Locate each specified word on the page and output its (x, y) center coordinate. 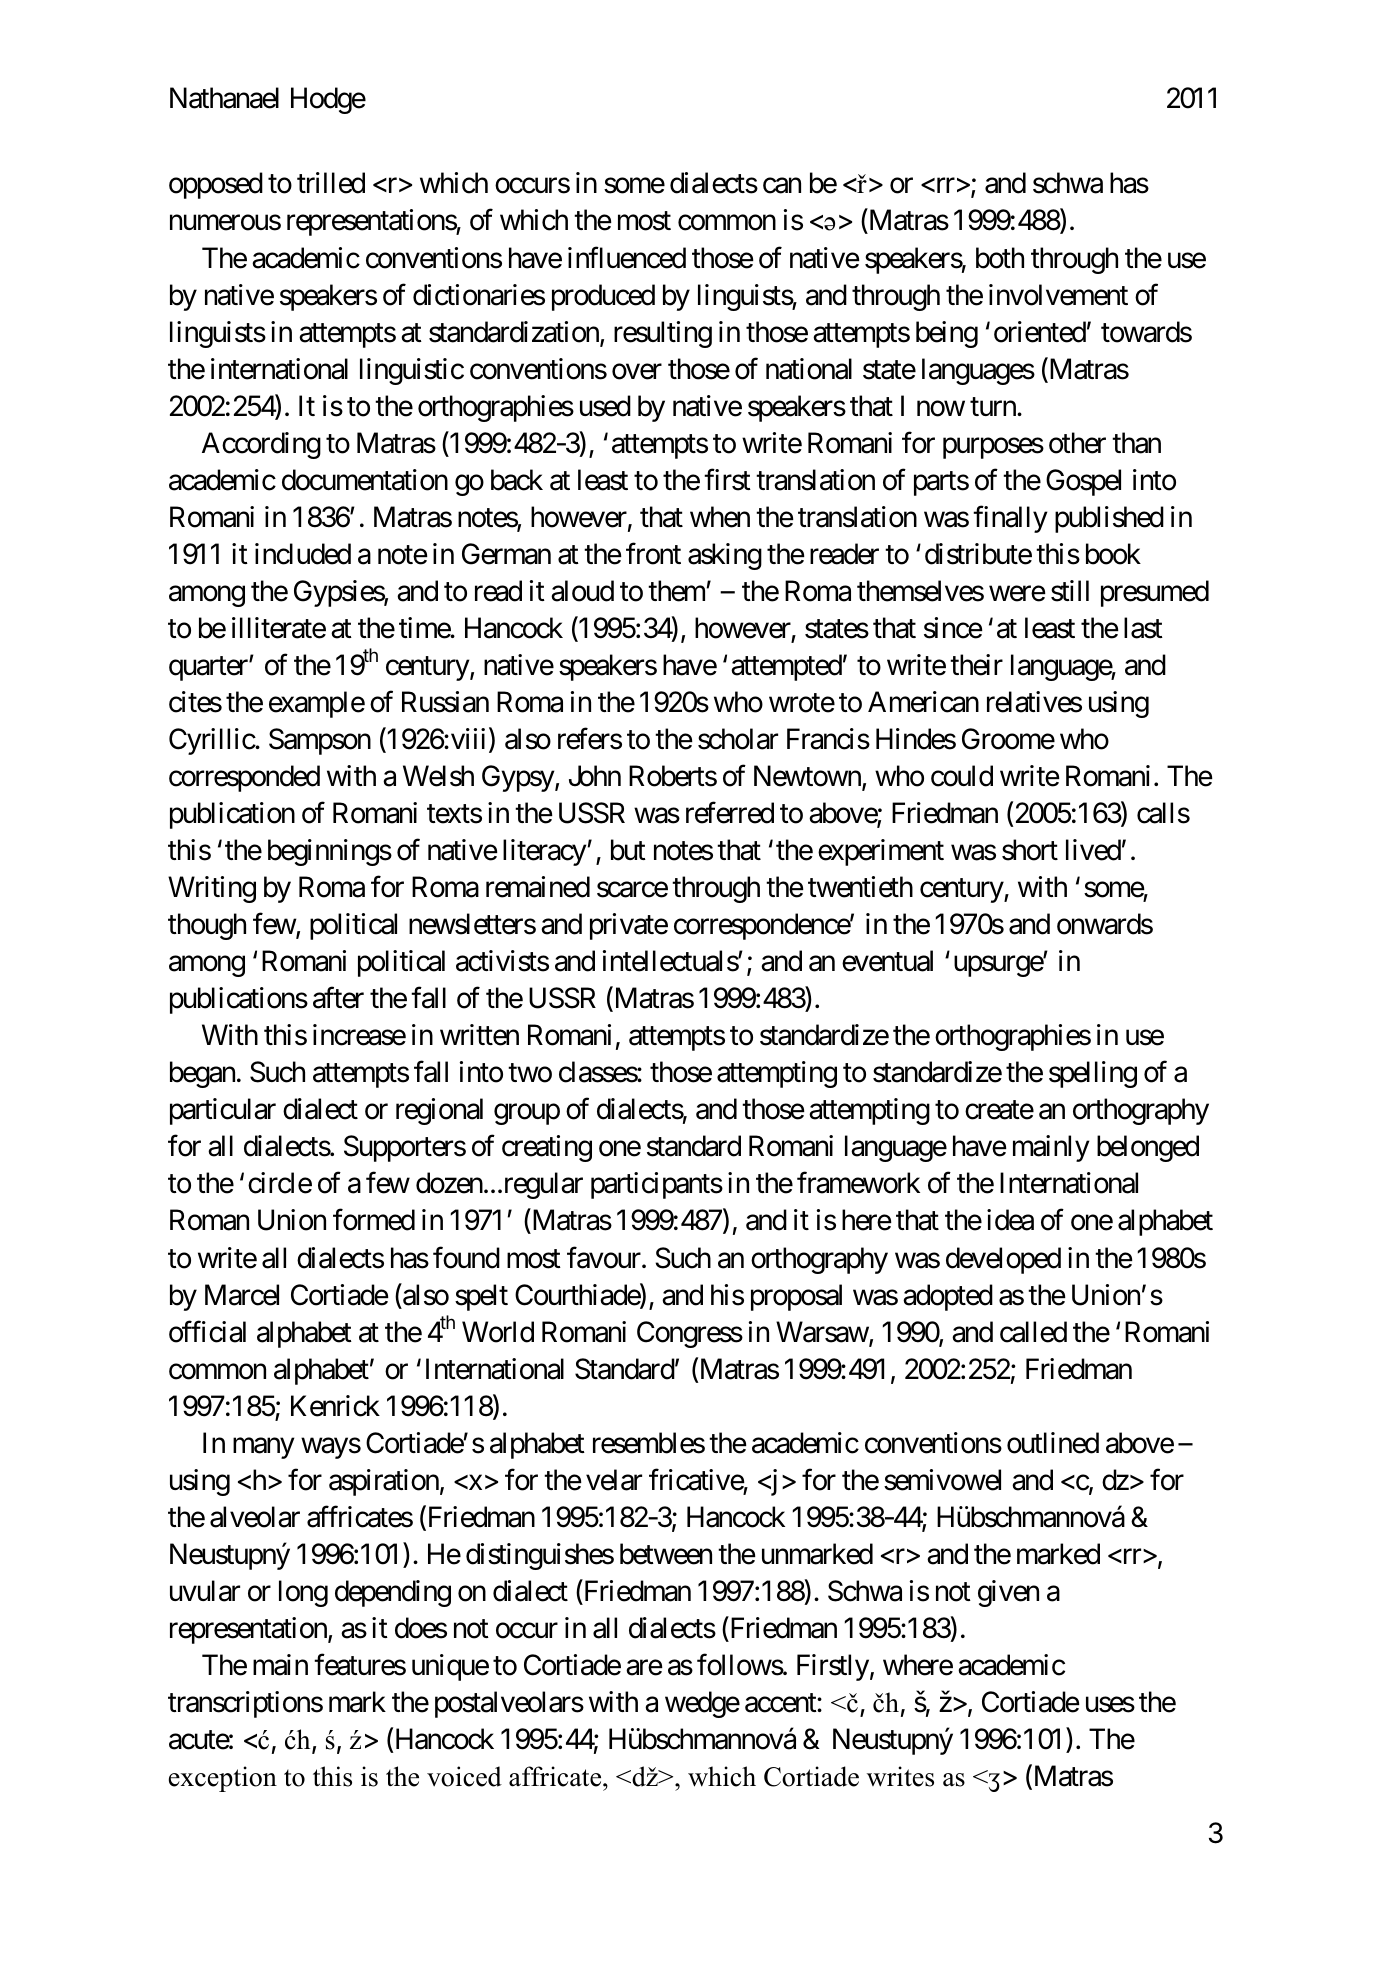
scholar (738, 739)
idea (1010, 1220)
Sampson (320, 741)
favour (605, 1257)
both (1000, 258)
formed (374, 1220)
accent (781, 1703)
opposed (216, 185)
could (962, 776)
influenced (627, 257)
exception (223, 1779)
